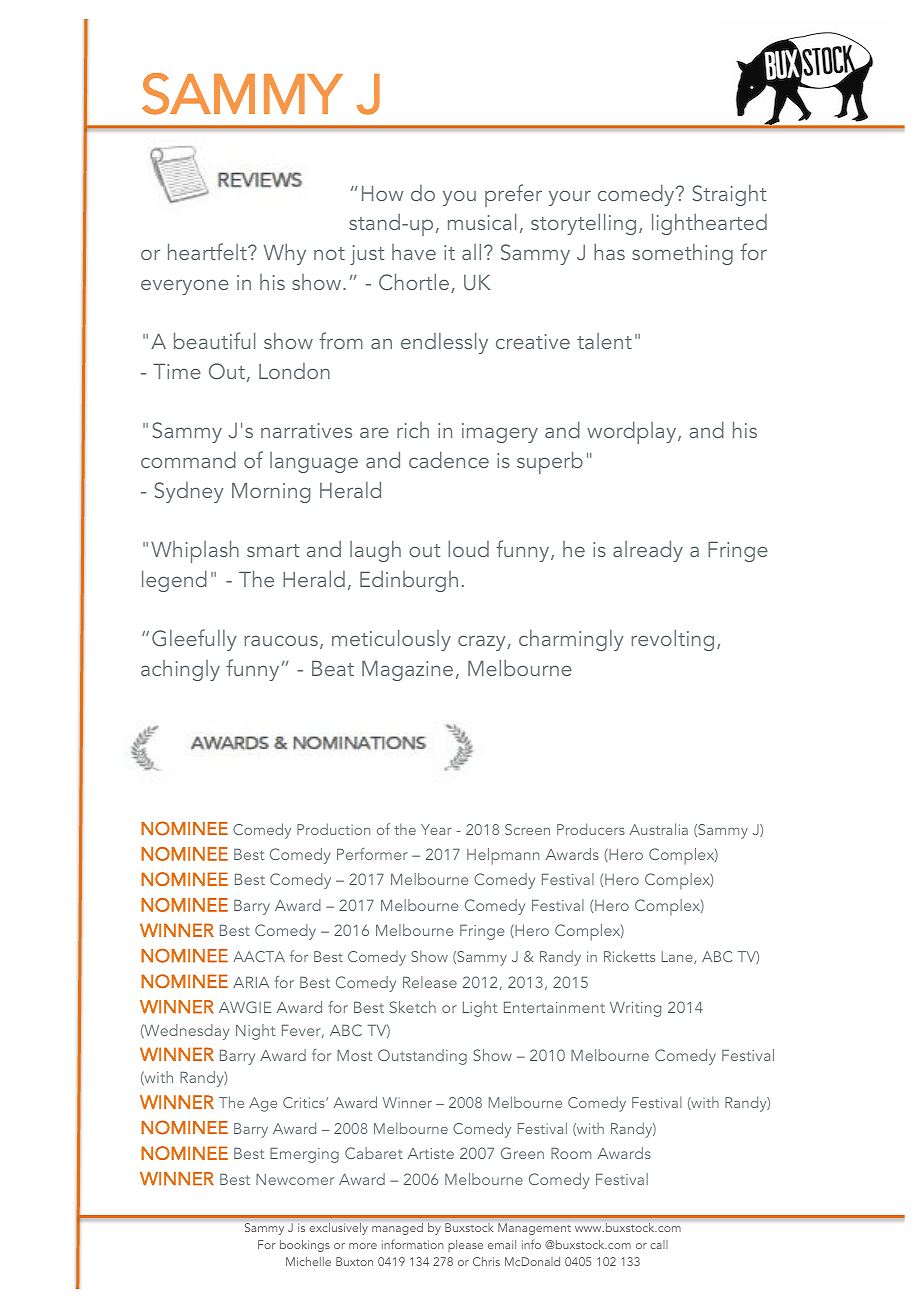 This screenshot has width=924, height=1308. What do you see at coordinates (430, 982) in the screenshot?
I see `Release` at bounding box center [430, 982].
